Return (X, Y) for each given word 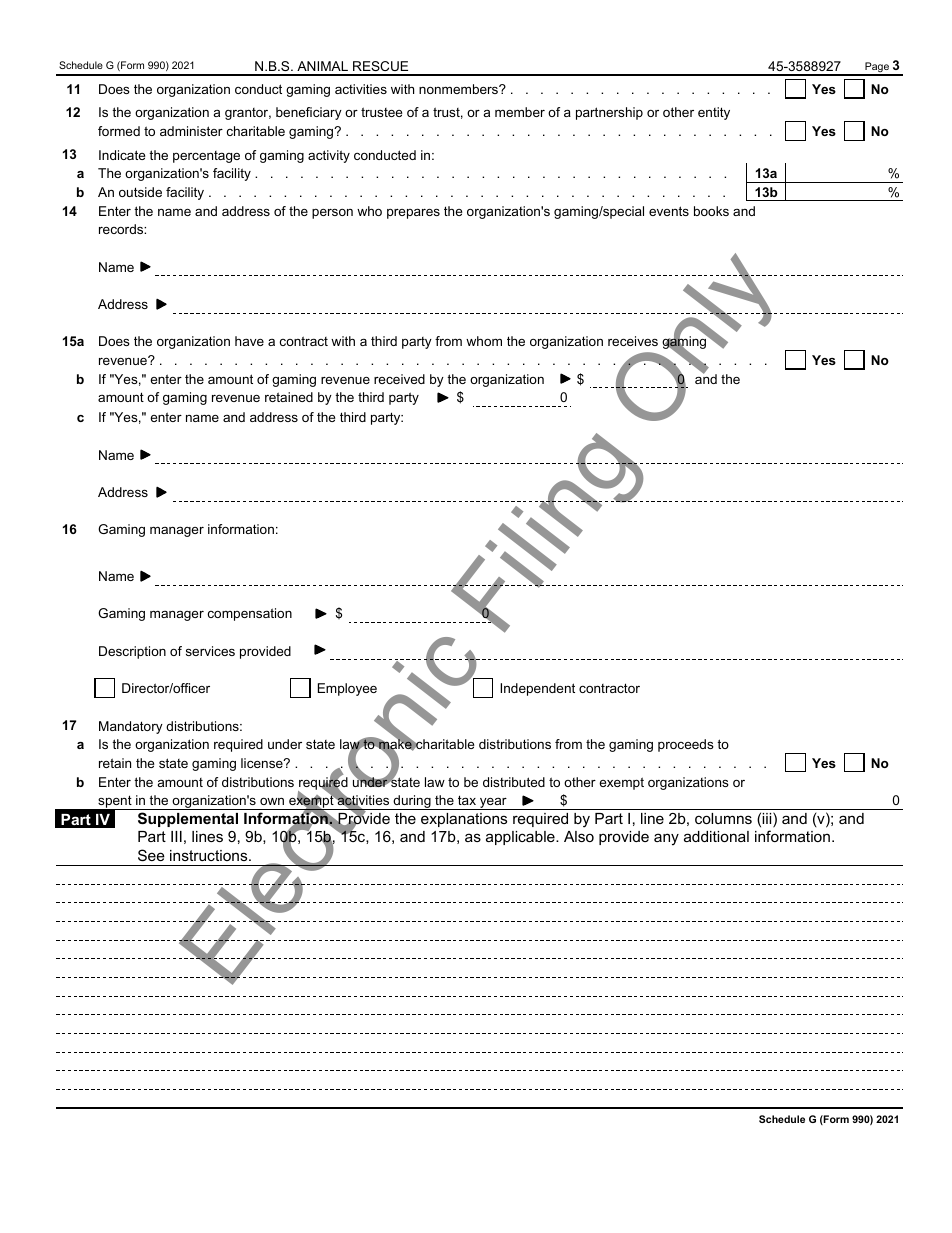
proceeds (686, 745)
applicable (521, 838)
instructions (210, 855)
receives (633, 341)
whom (484, 341)
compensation (250, 614)
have (249, 341)
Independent (537, 689)
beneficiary (309, 113)
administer (191, 131)
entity (714, 113)
